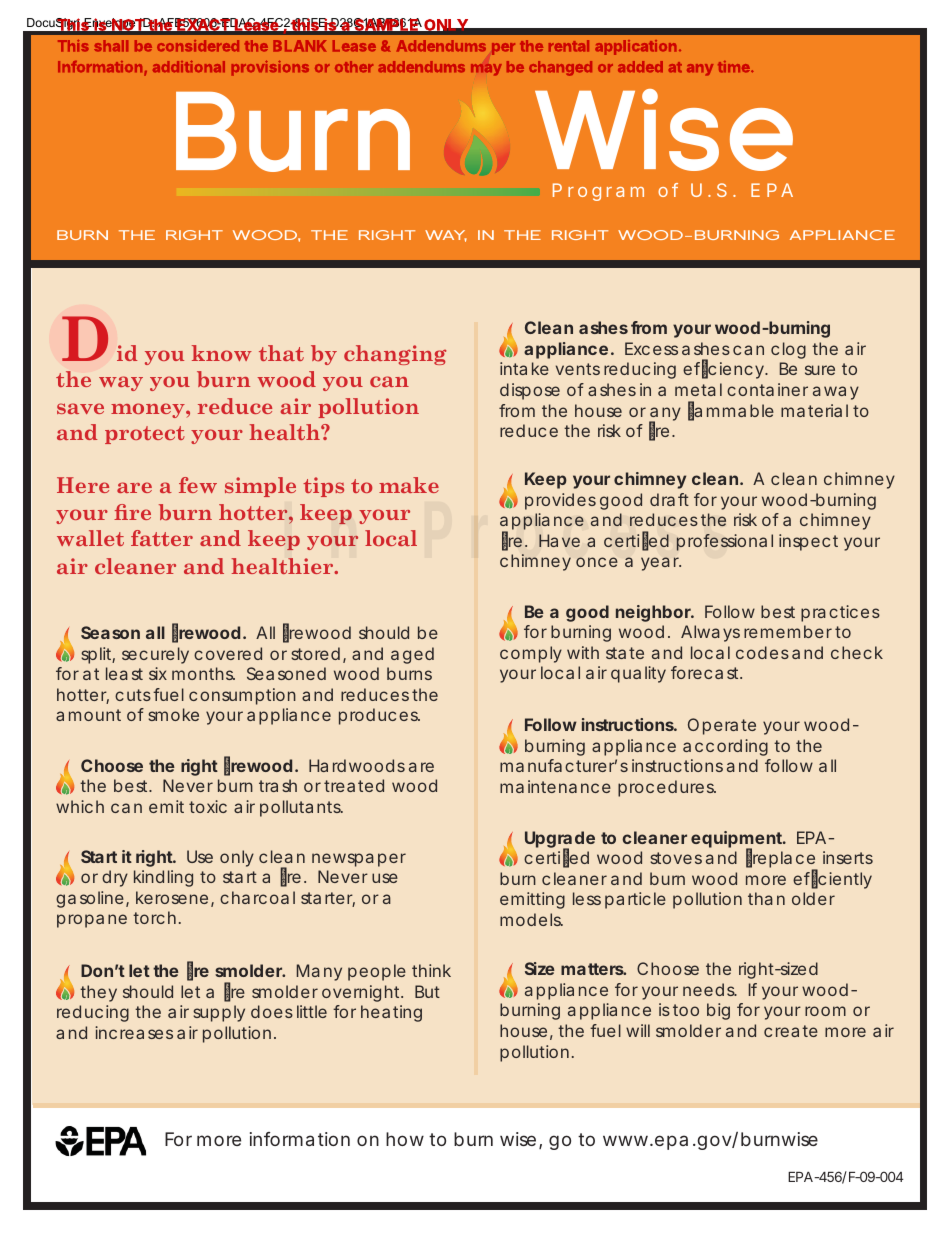 The height and width of the screenshot is (1233, 952). Describe the element at coordinates (162, 538) in the screenshot. I see `fatter` at that location.
